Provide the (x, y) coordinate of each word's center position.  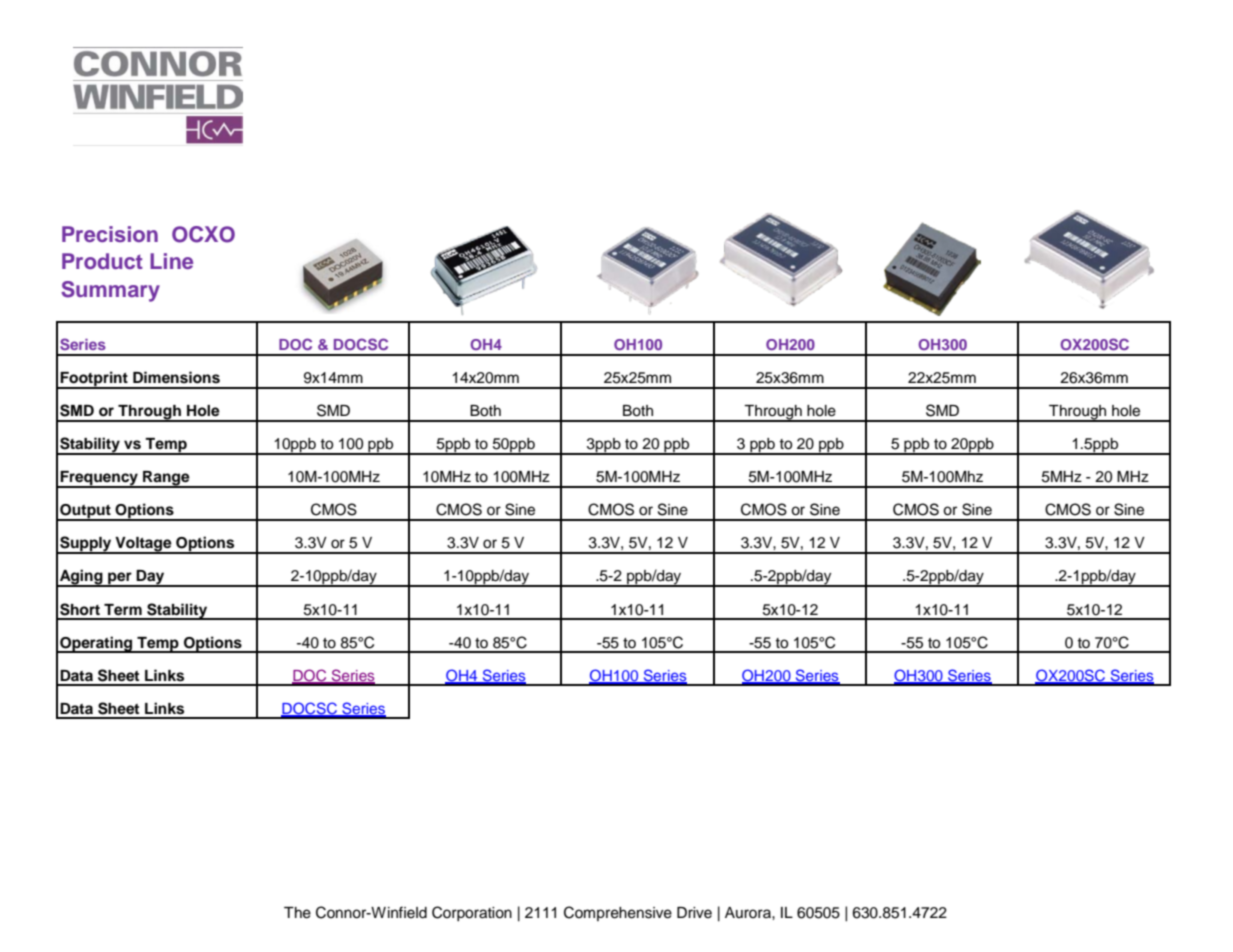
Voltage (143, 545)
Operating (96, 644)
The (297, 913)
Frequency (99, 479)
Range (166, 479)
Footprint (94, 380)
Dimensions (176, 377)
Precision (110, 234)
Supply (86, 545)
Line (171, 261)
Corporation (472, 913)
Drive (694, 913)
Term (123, 610)
